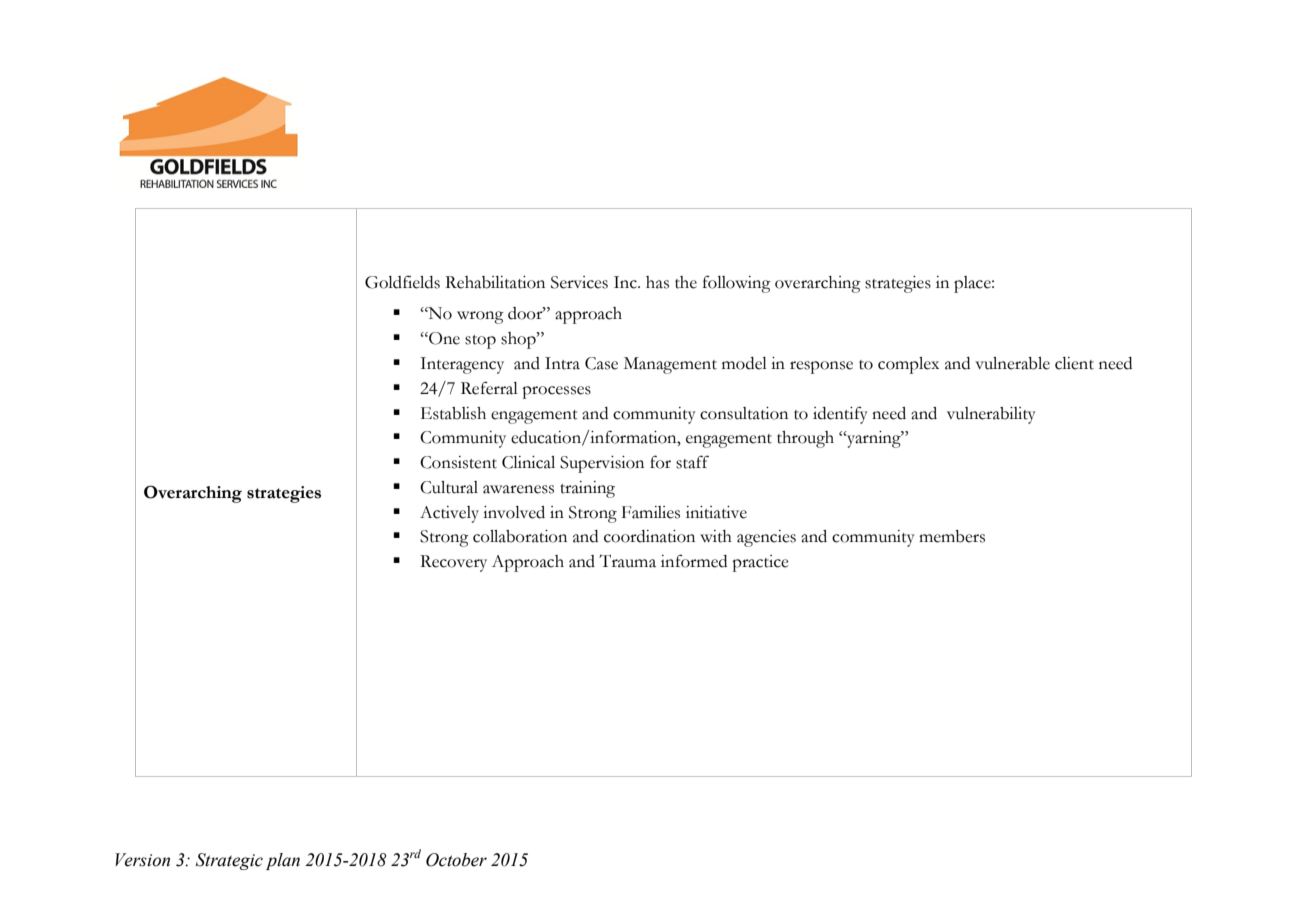 The height and width of the image is (924, 1308). I want to click on vulnerability, so click(991, 415).
